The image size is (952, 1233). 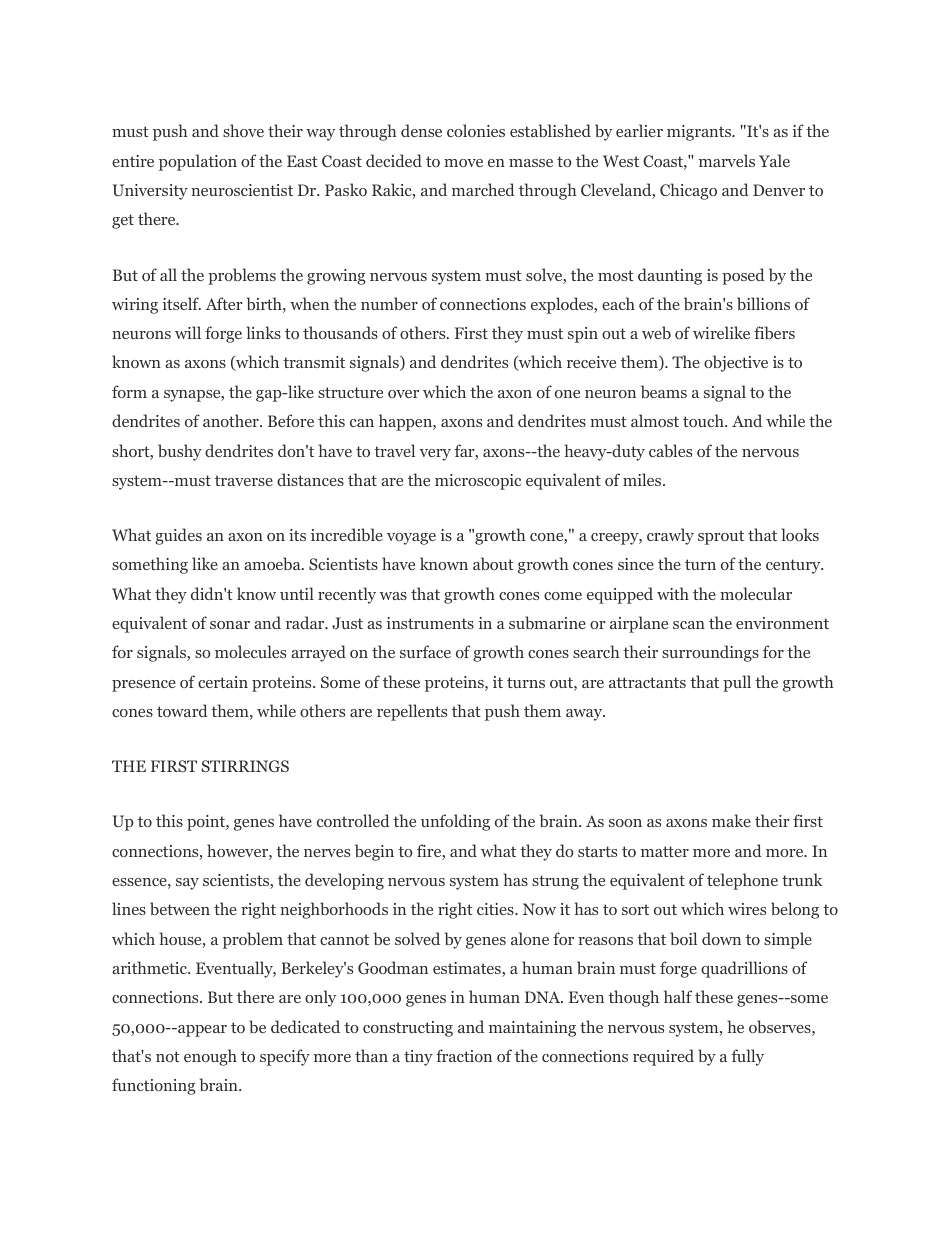 What do you see at coordinates (180, 452) in the page?
I see `bushy` at bounding box center [180, 452].
